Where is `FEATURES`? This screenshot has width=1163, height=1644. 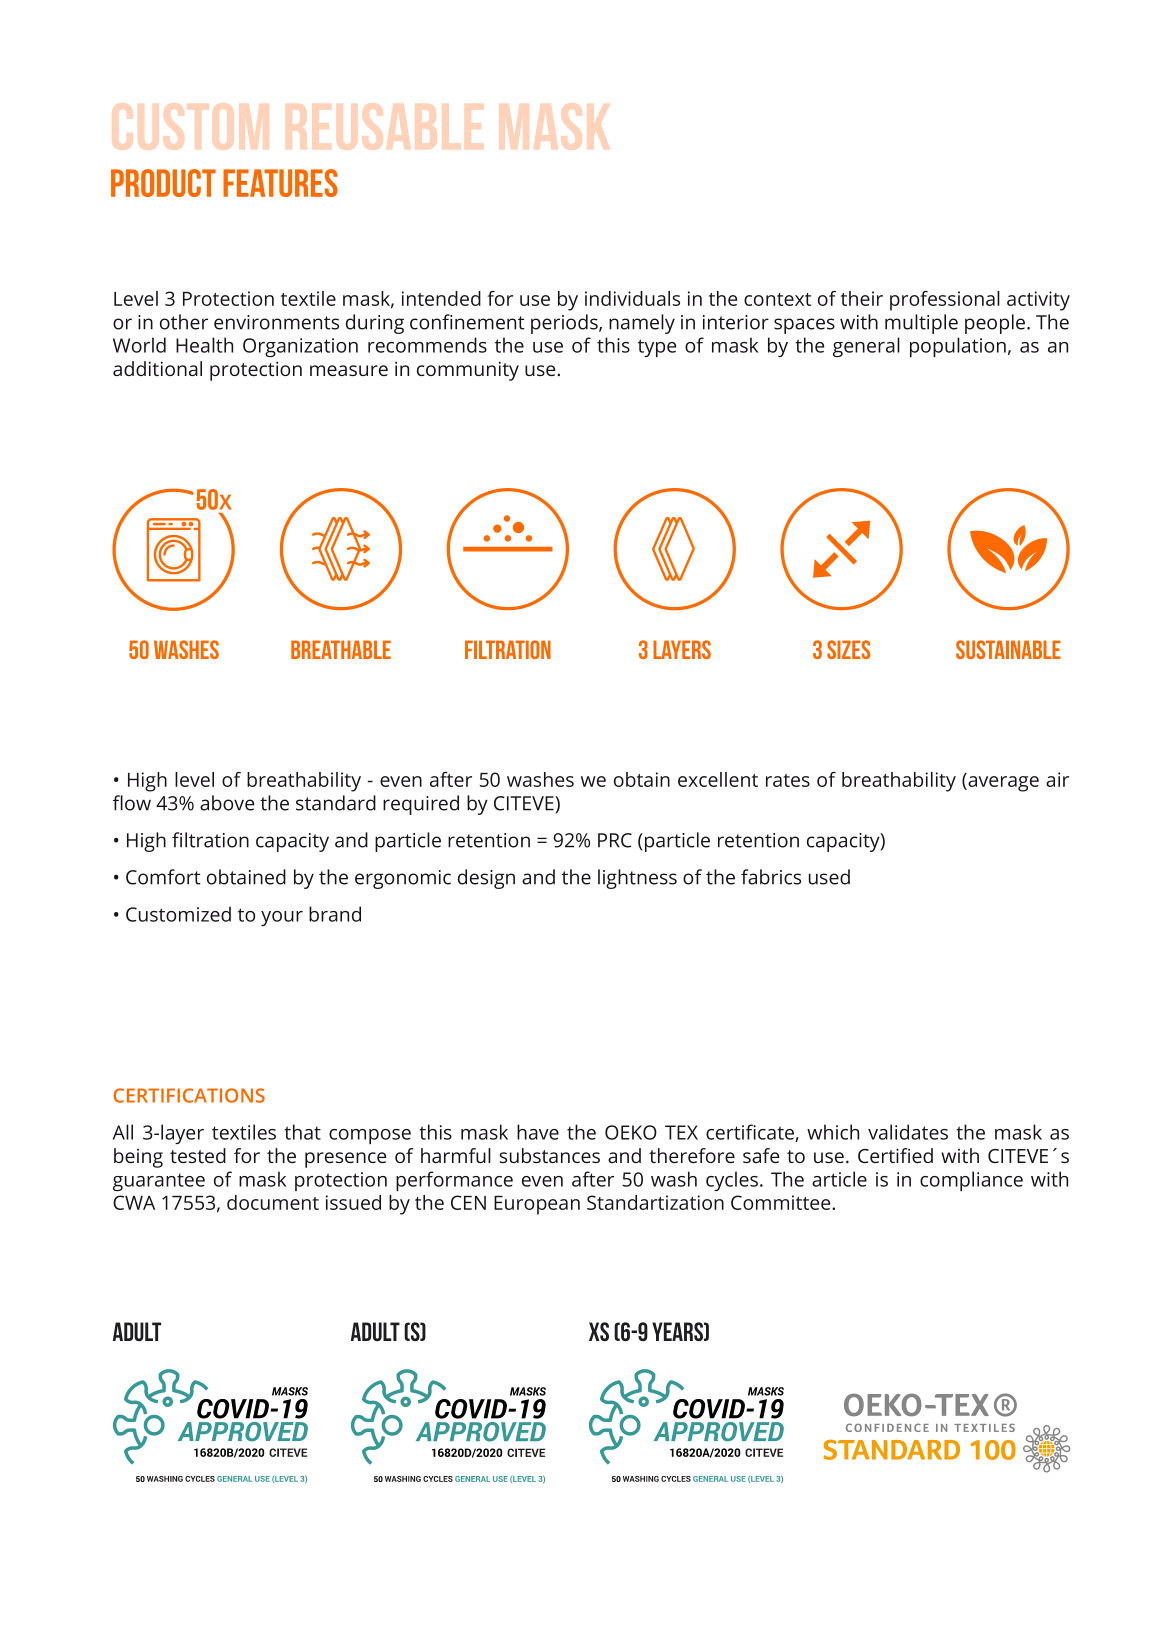 FEATURES is located at coordinates (280, 183).
